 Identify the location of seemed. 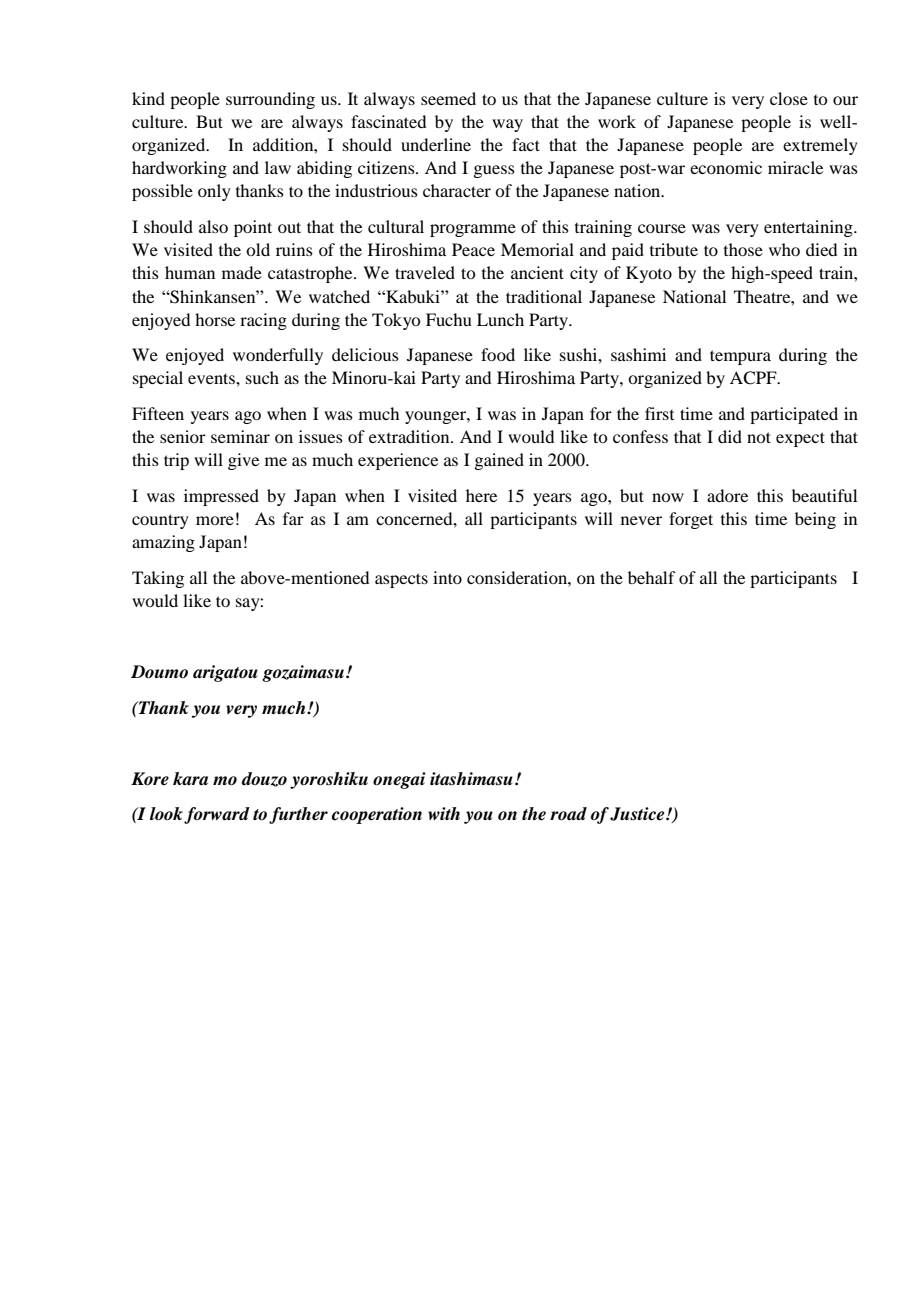
(448, 98).
